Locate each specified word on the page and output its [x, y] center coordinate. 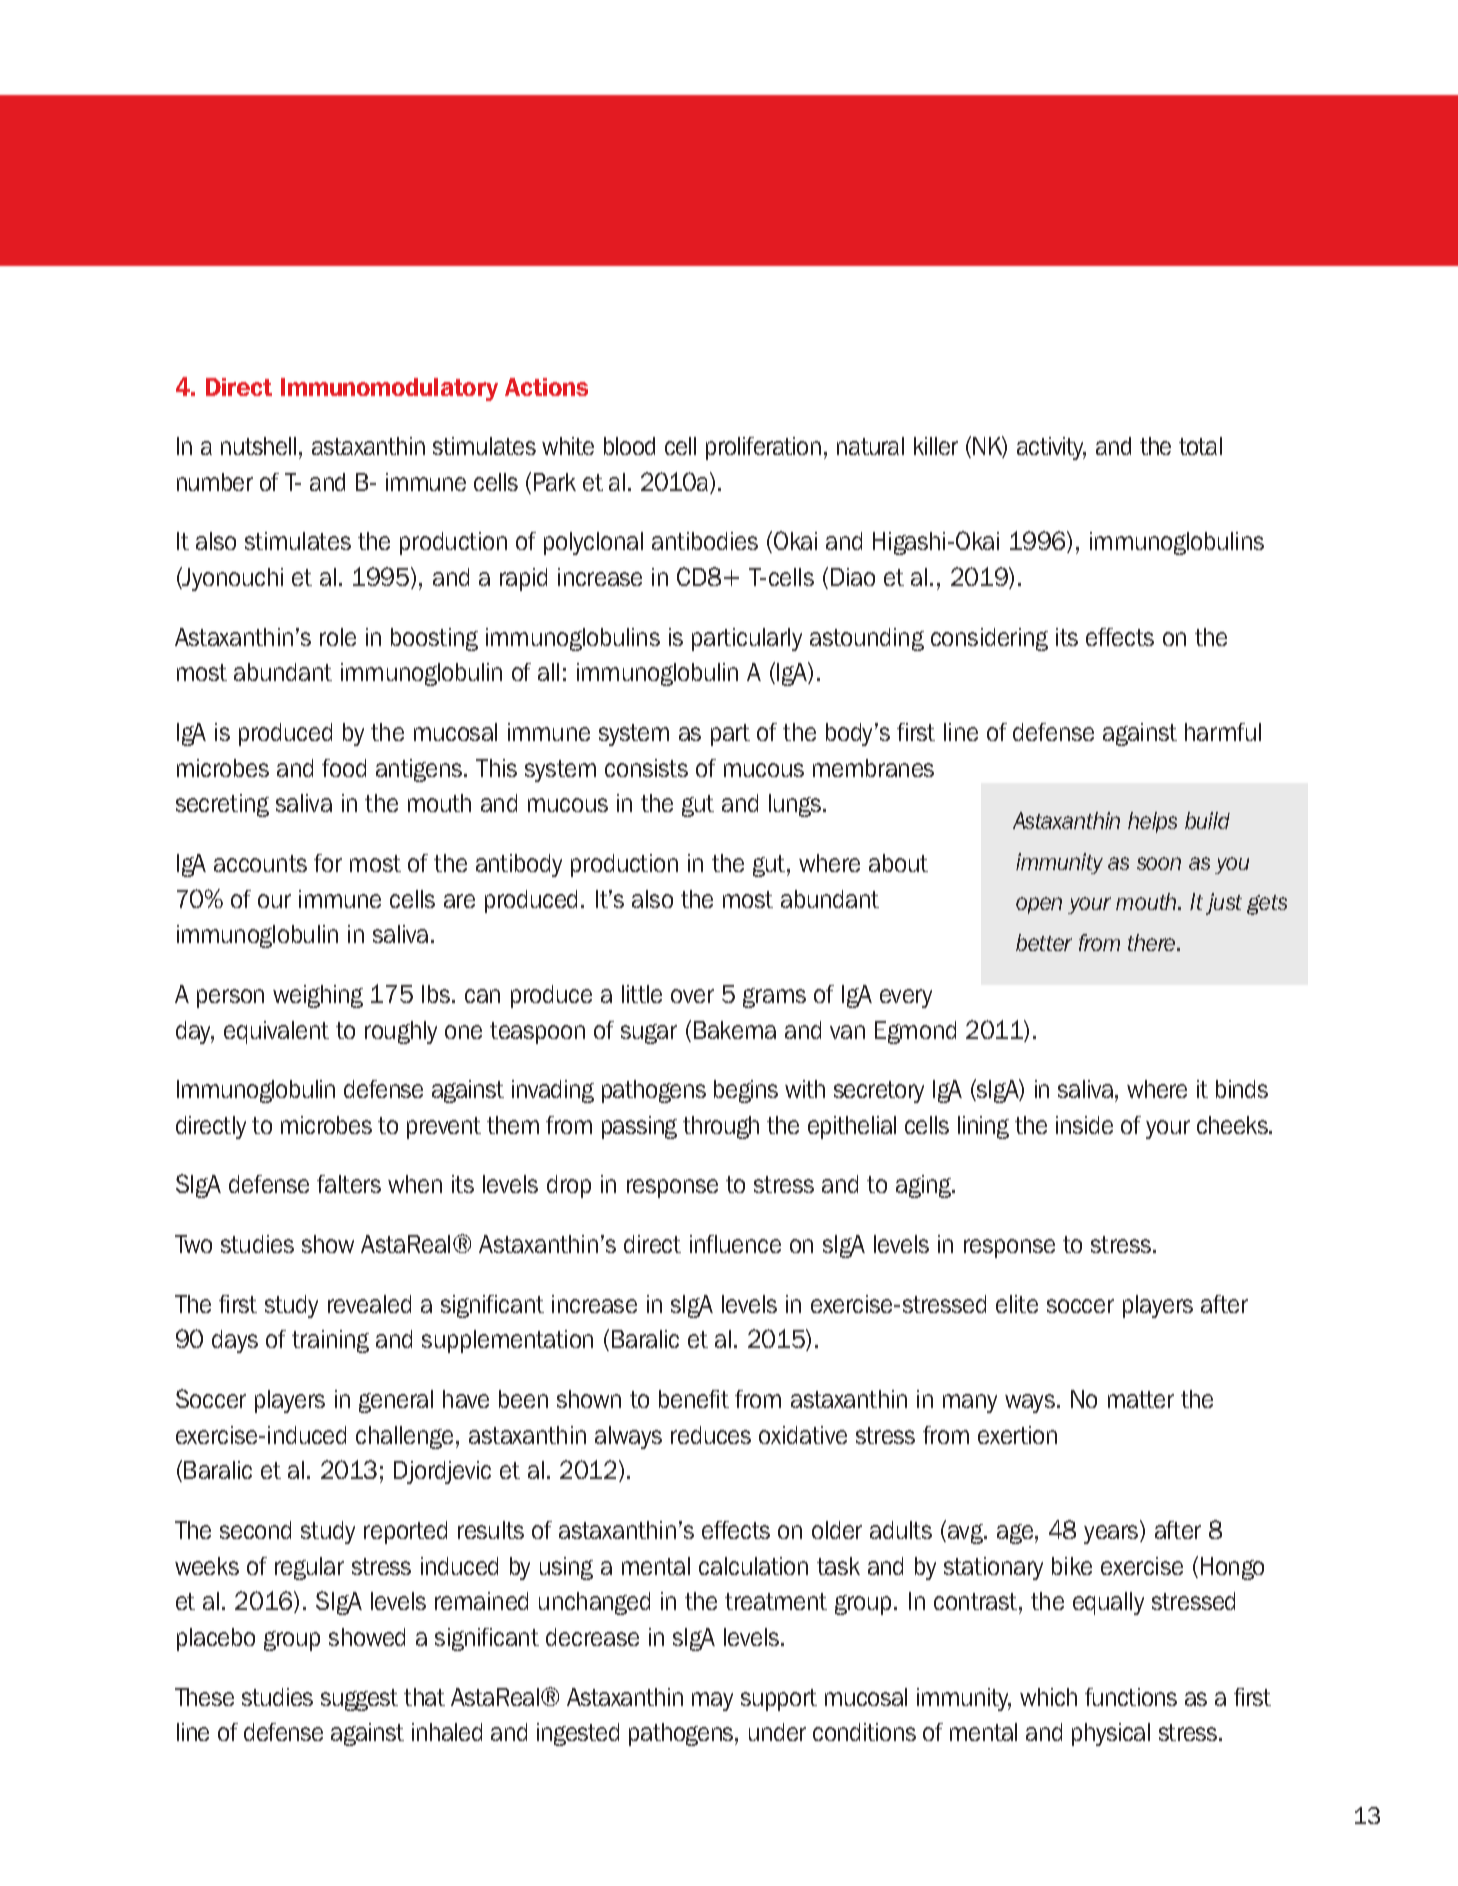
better [1044, 942]
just [1224, 904]
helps [1152, 822]
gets [1267, 905]
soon [1159, 863]
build [1207, 820]
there [1153, 942]
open [1039, 905]
